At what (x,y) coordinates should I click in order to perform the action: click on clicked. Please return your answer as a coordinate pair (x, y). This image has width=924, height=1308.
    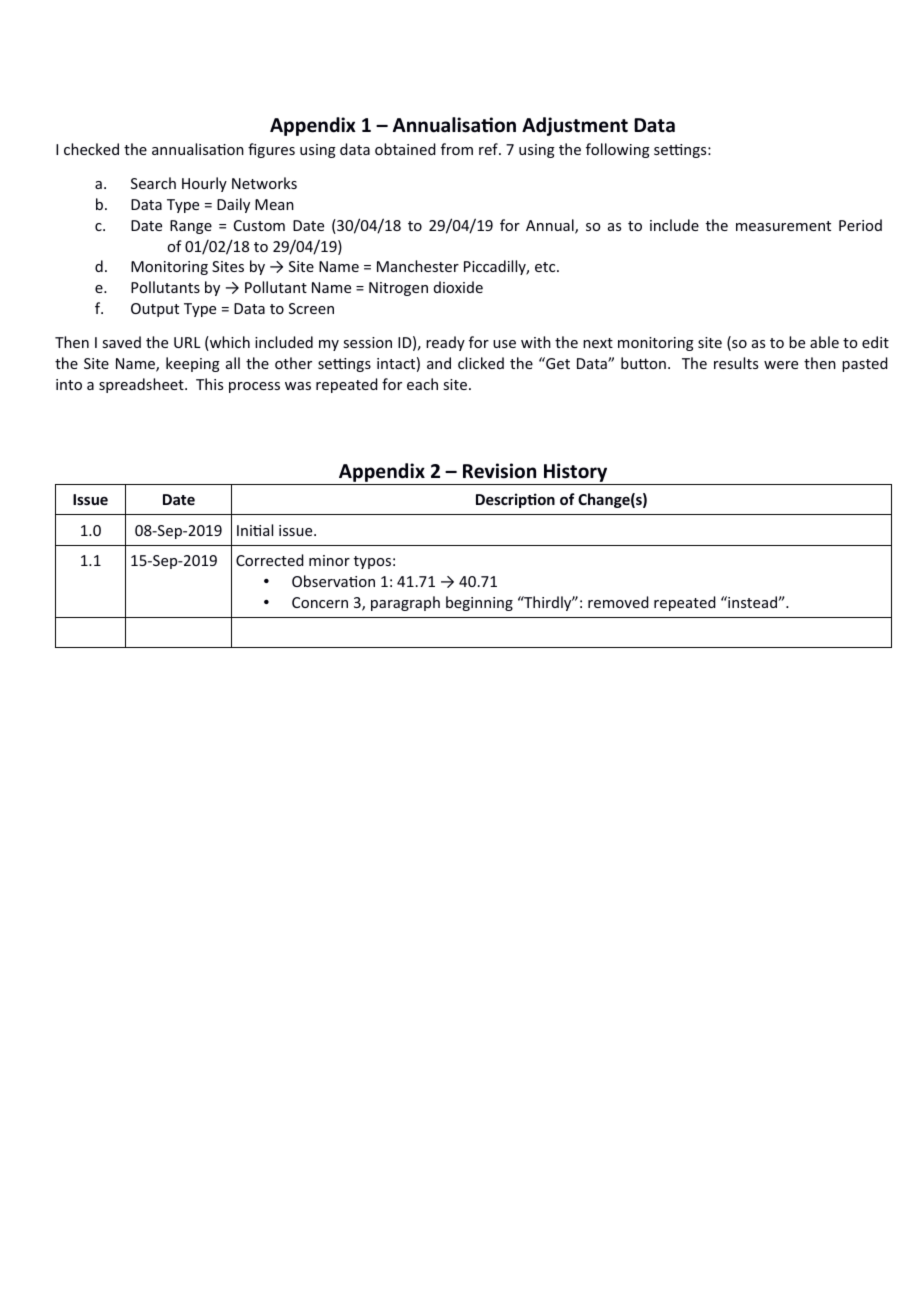
    Looking at the image, I should click on (481, 363).
